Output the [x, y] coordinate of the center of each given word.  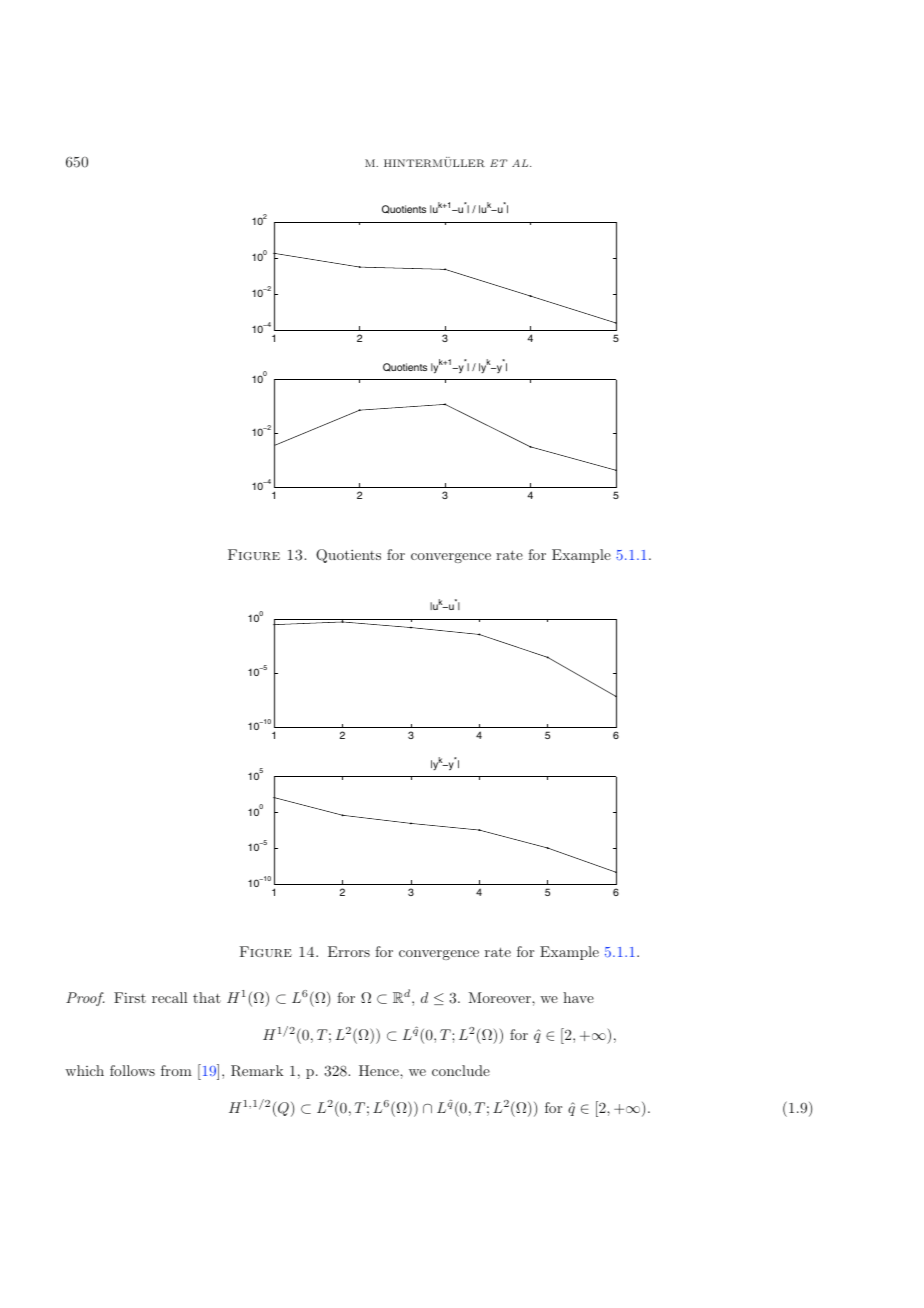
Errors [349, 951]
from [176, 1070]
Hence [380, 1070]
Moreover [500, 997]
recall [170, 997]
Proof [85, 999]
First [130, 997]
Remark [257, 1071]
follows [132, 1070]
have [578, 997]
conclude [461, 1070]
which [84, 1070]
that [207, 997]
